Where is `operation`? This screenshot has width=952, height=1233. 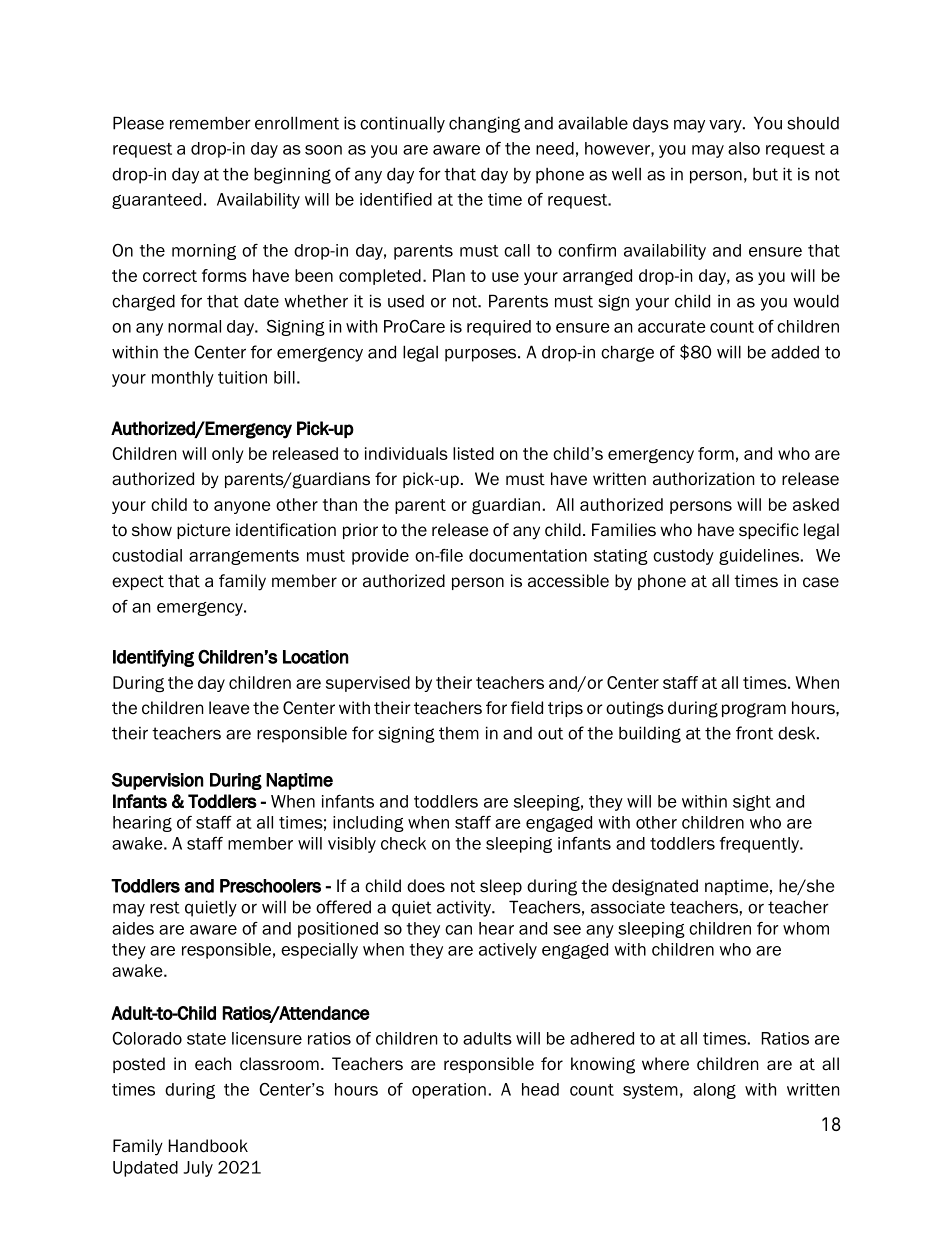 operation is located at coordinates (449, 1091).
